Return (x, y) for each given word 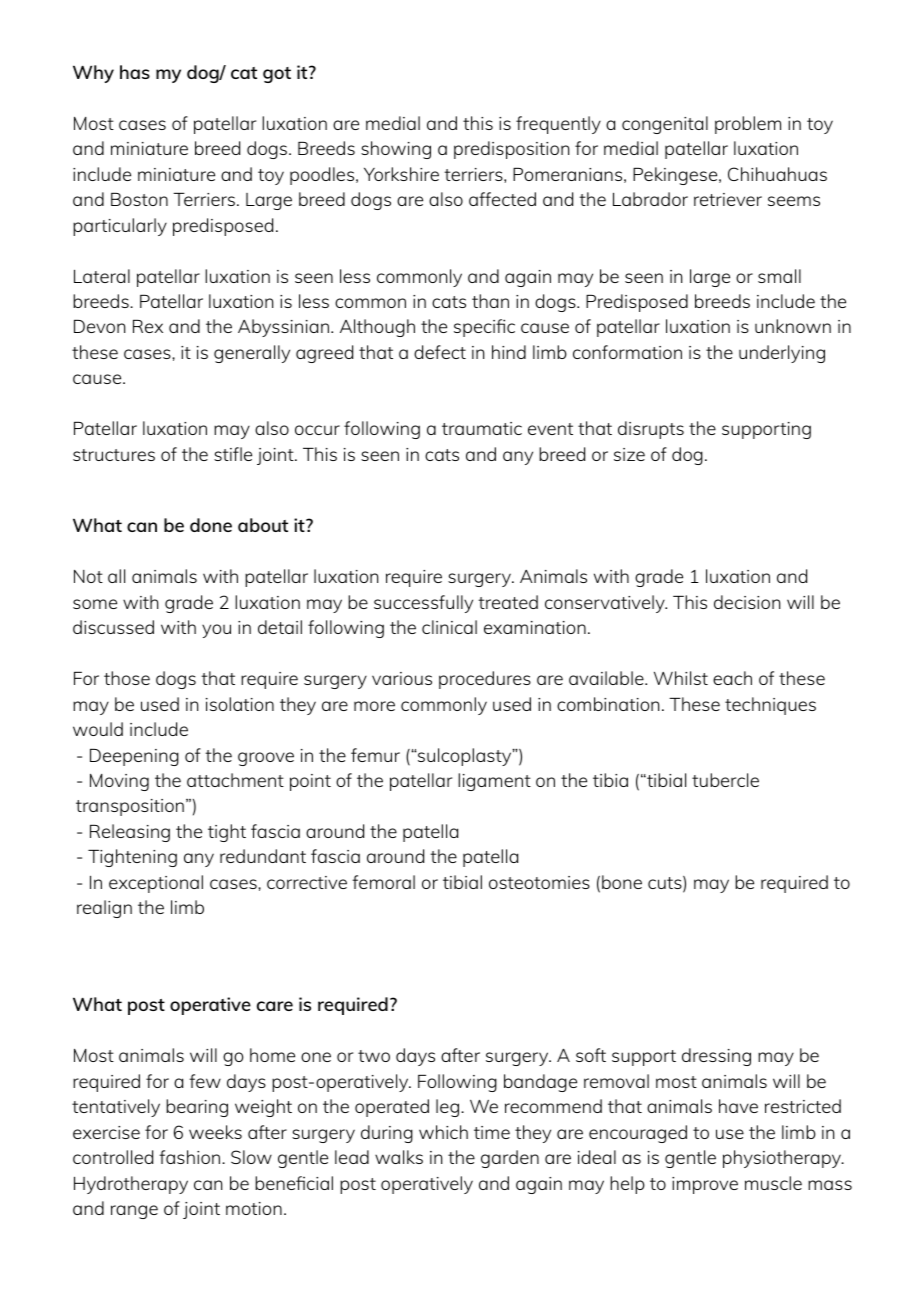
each (732, 678)
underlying (782, 354)
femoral (383, 882)
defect (440, 352)
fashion (191, 1157)
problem (748, 125)
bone (622, 882)
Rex (148, 326)
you (216, 631)
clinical (449, 627)
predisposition (511, 150)
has (135, 72)
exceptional (156, 884)
